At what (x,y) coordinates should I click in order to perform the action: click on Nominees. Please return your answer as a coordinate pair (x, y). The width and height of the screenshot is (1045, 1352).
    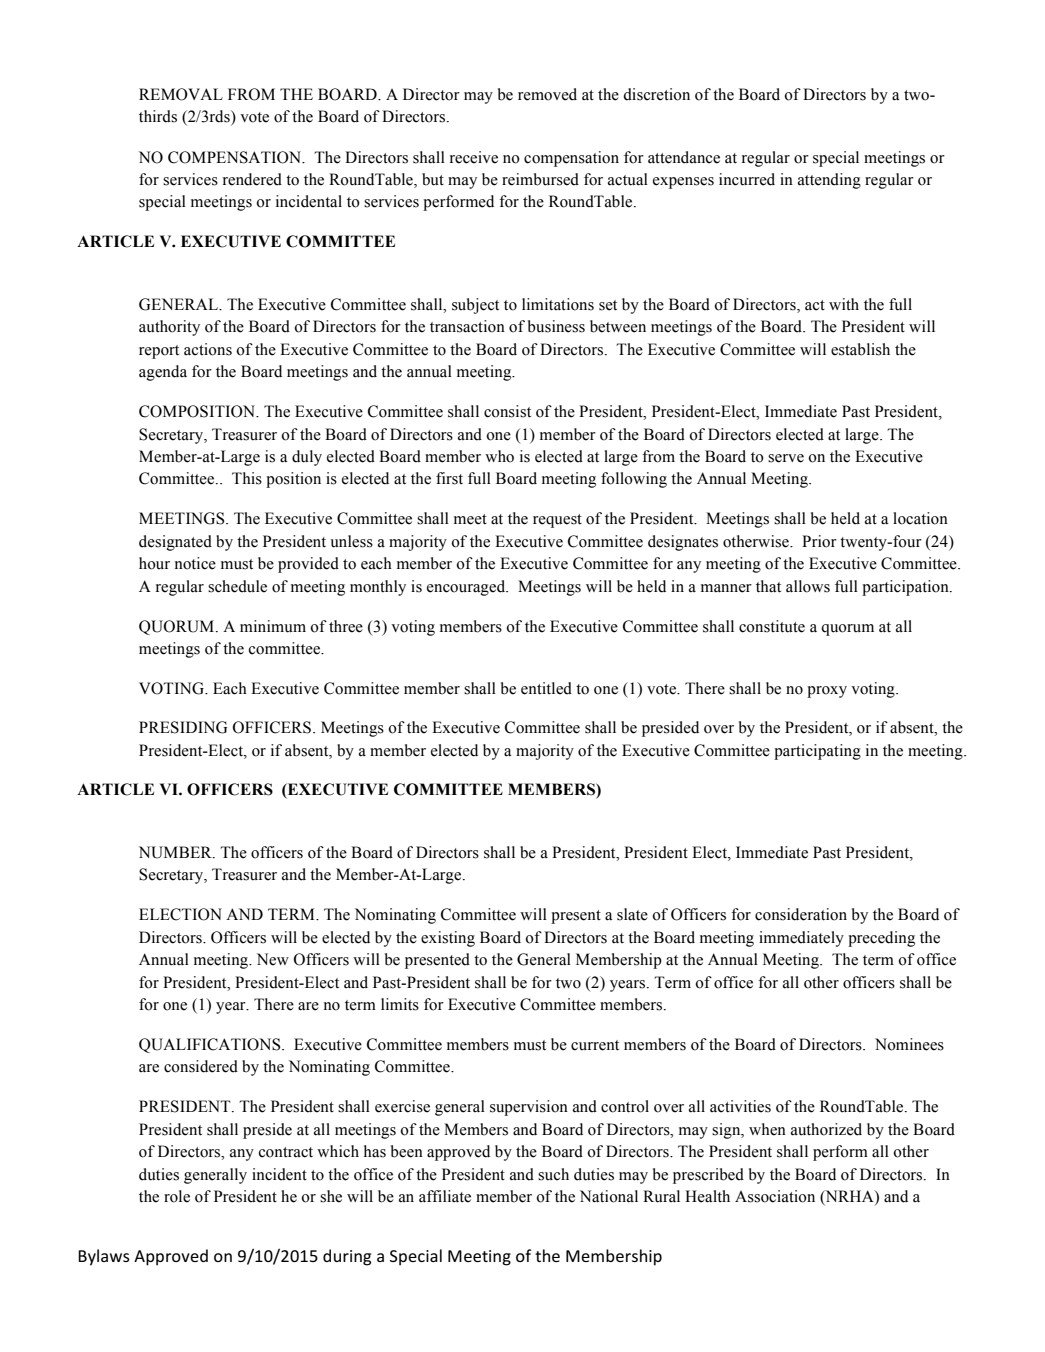
    Looking at the image, I should click on (909, 1044).
